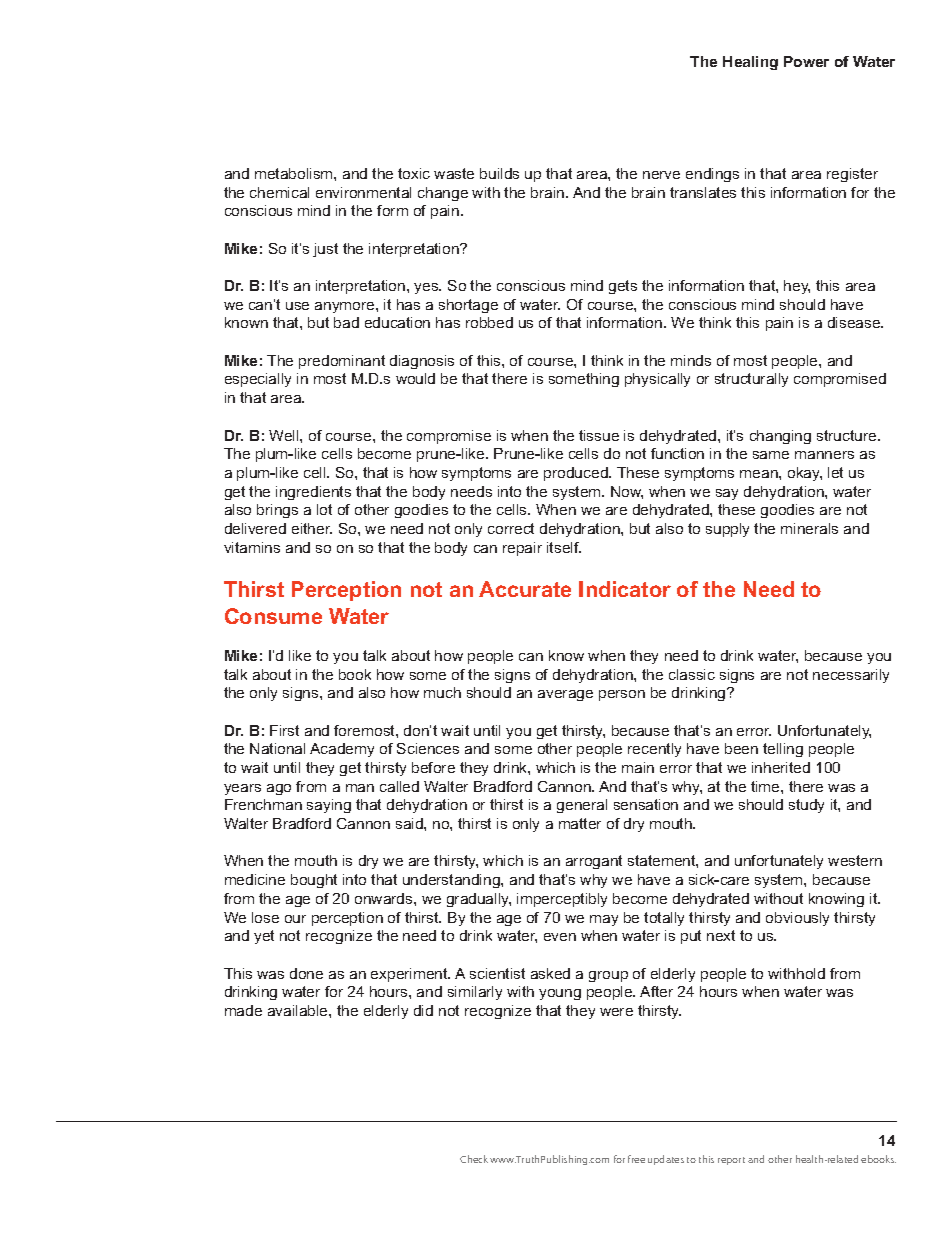  What do you see at coordinates (299, 1010) in the document?
I see `available` at bounding box center [299, 1010].
